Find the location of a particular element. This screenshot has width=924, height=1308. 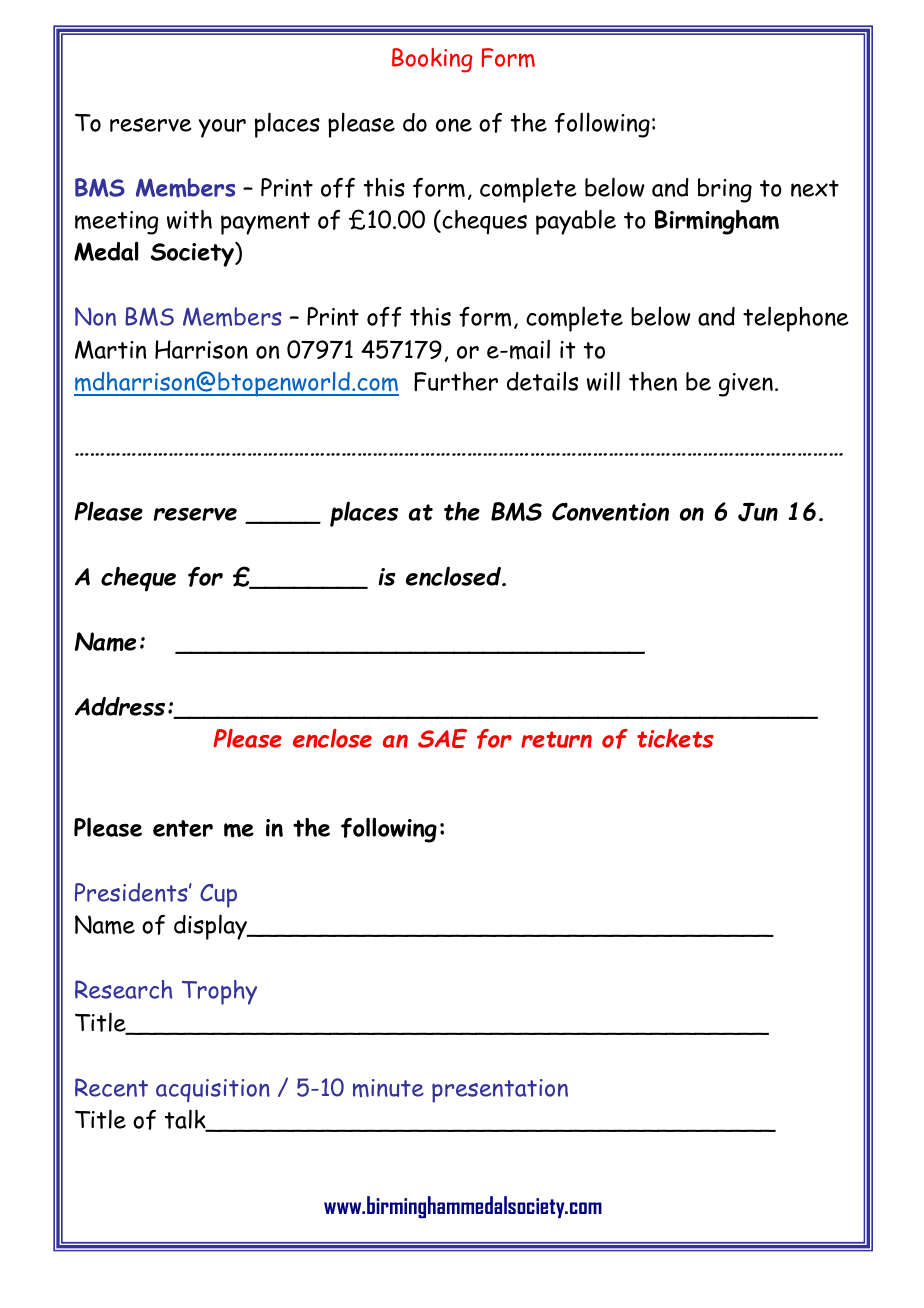

with is located at coordinates (189, 219).
